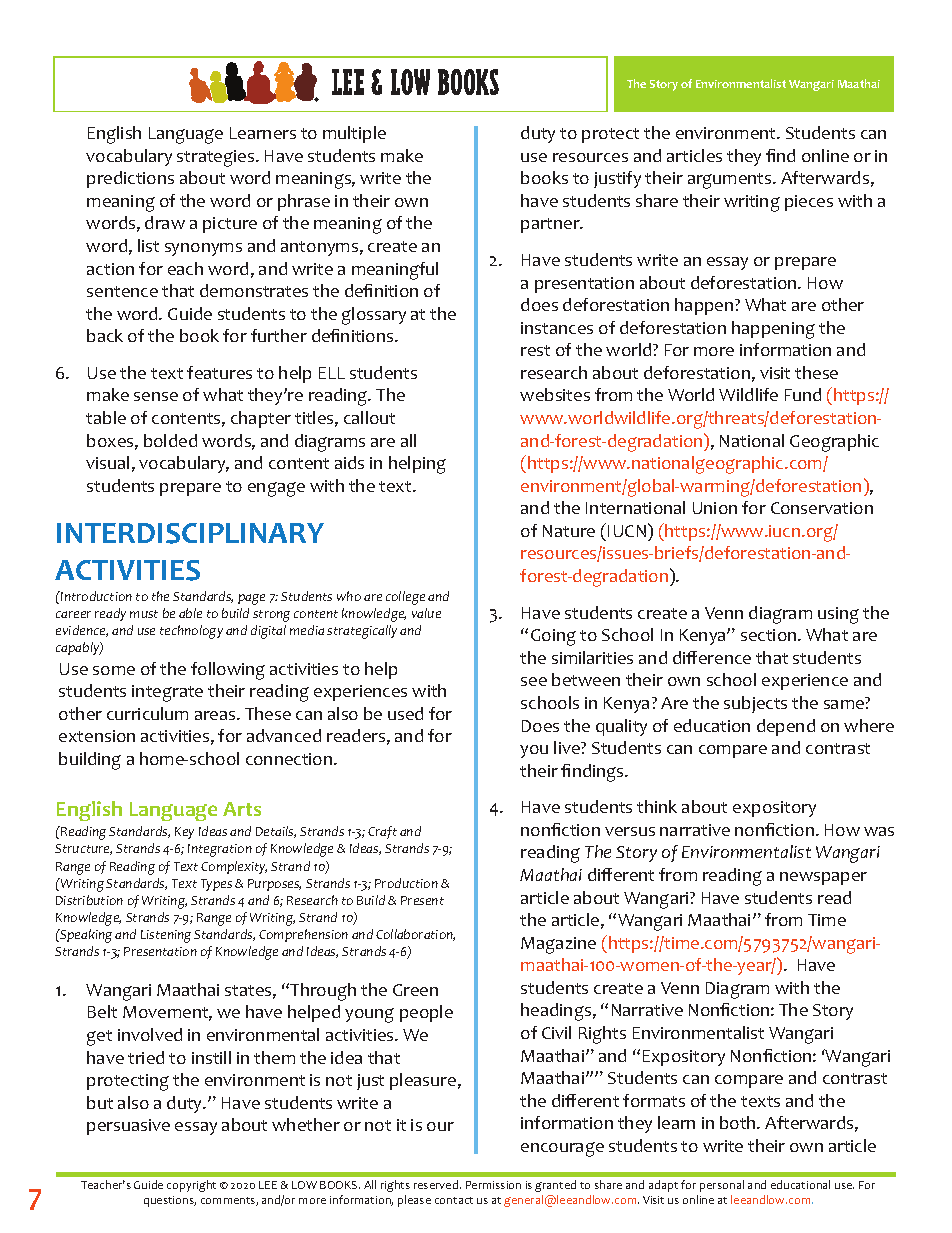 The height and width of the screenshot is (1233, 952). What do you see at coordinates (731, 181) in the screenshot?
I see `arguments` at bounding box center [731, 181].
